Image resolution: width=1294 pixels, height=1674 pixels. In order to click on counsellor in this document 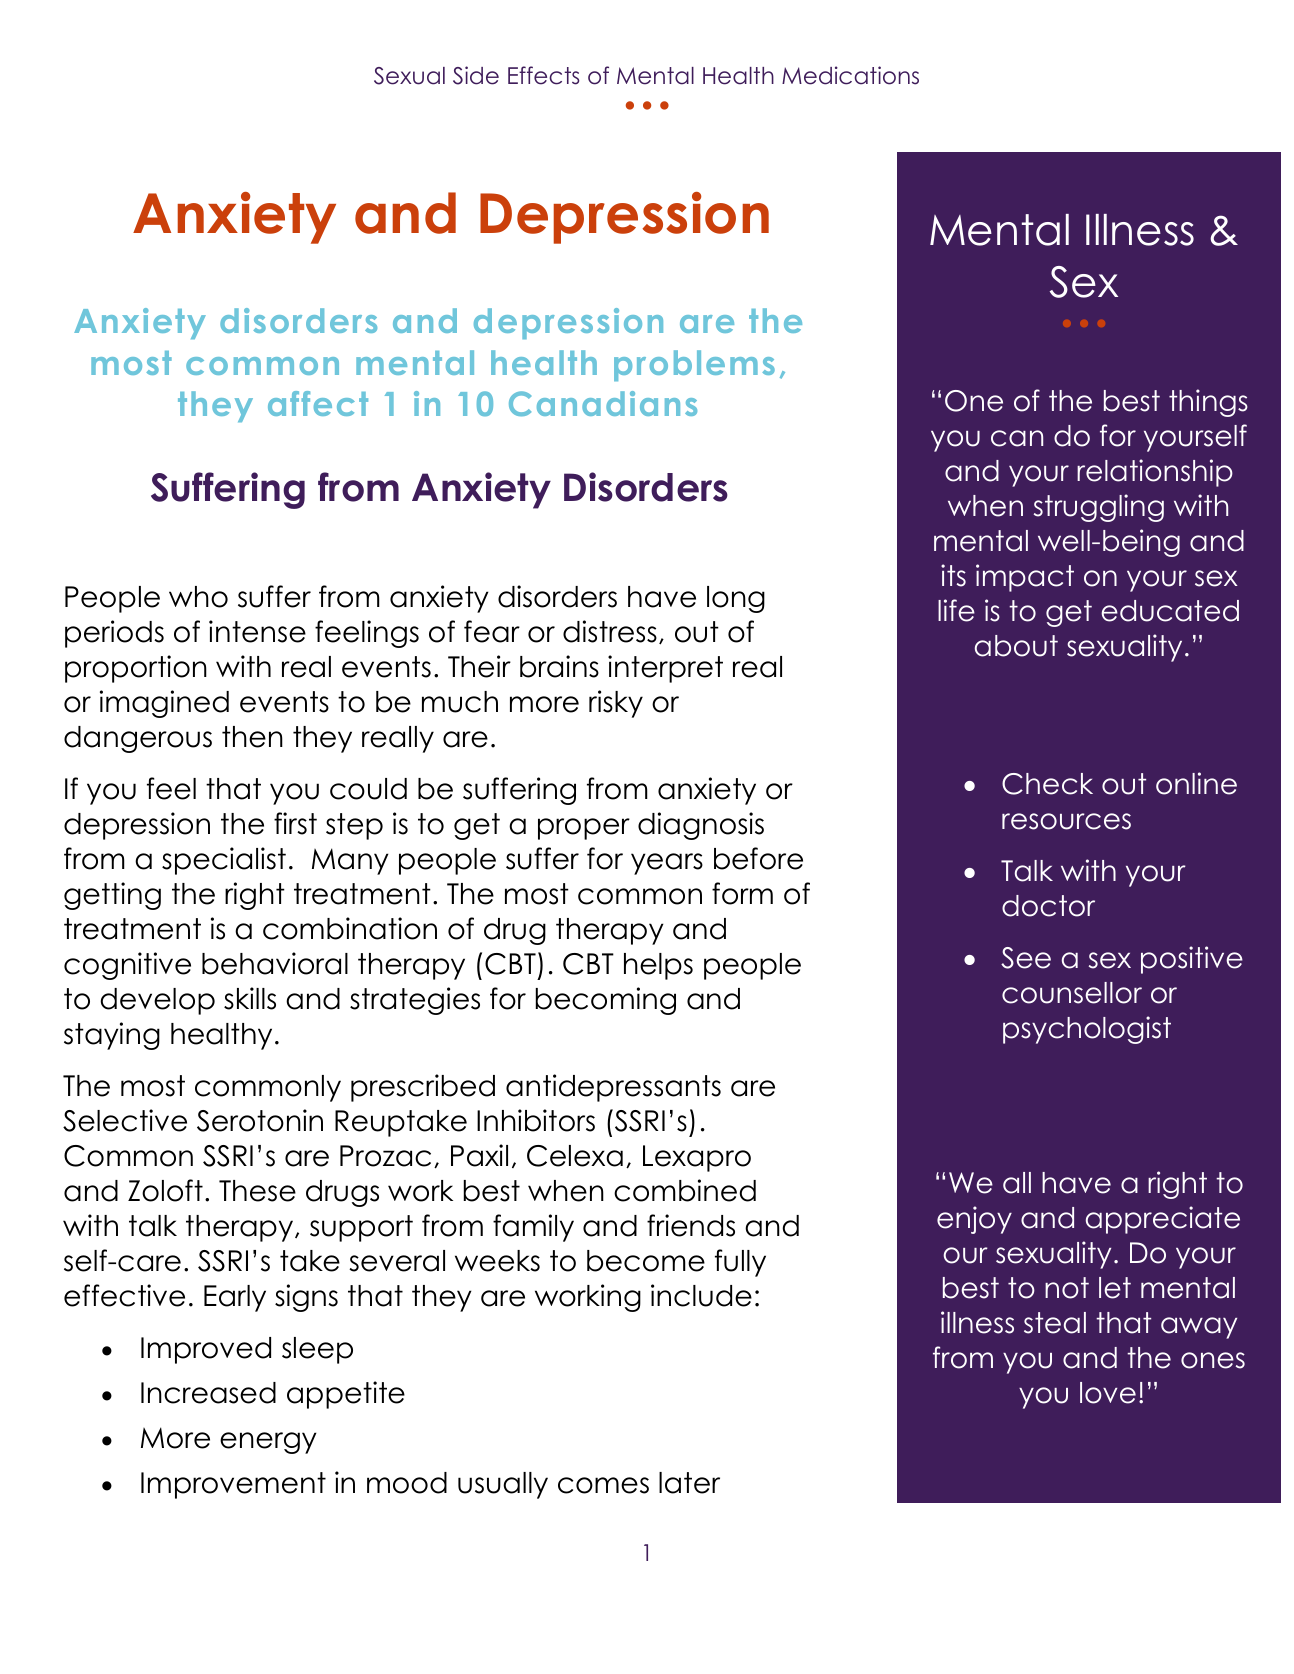, I will do `click(1072, 993)`.
